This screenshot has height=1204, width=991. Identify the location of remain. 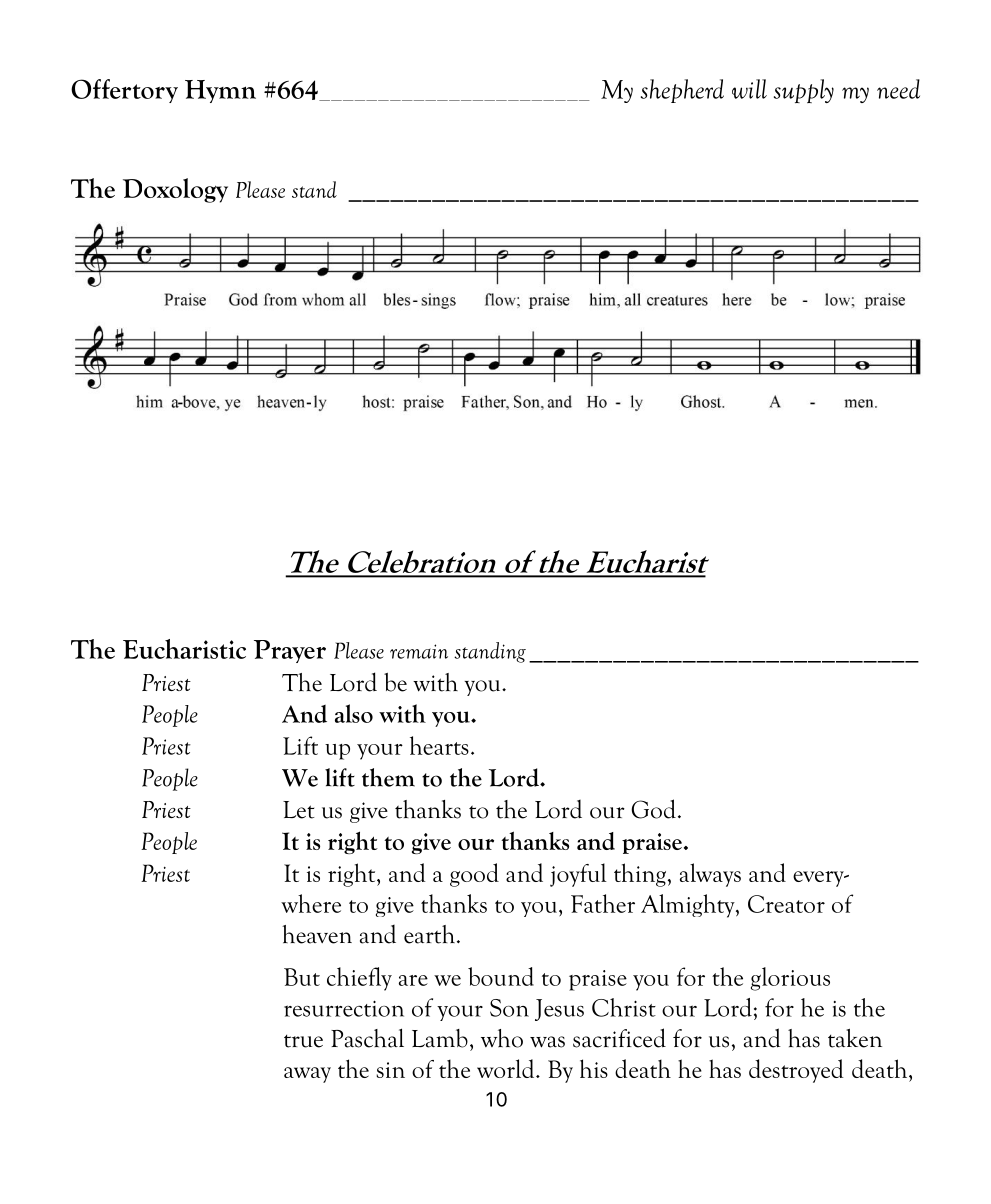
(419, 651).
